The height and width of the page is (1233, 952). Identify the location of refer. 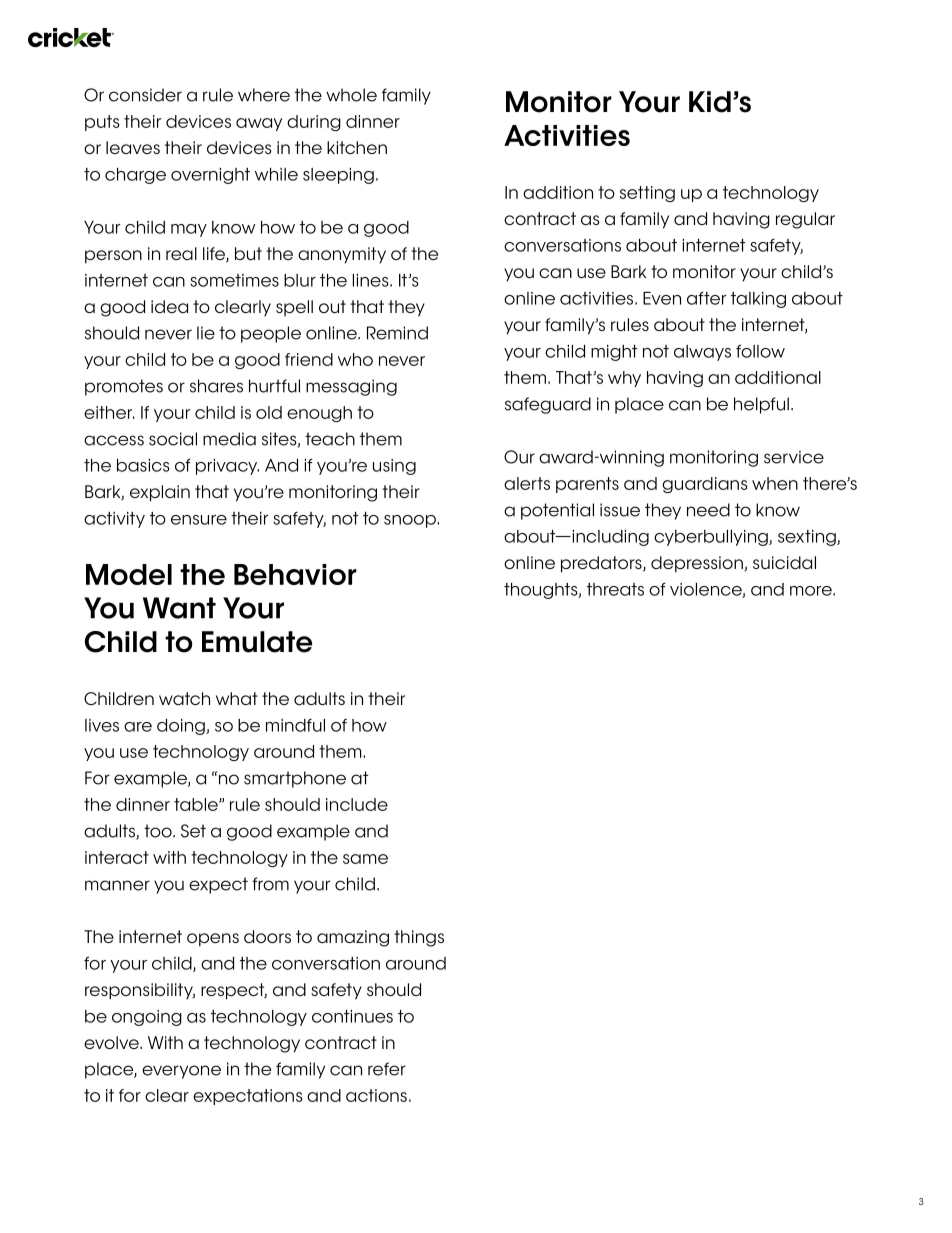
(387, 1069).
